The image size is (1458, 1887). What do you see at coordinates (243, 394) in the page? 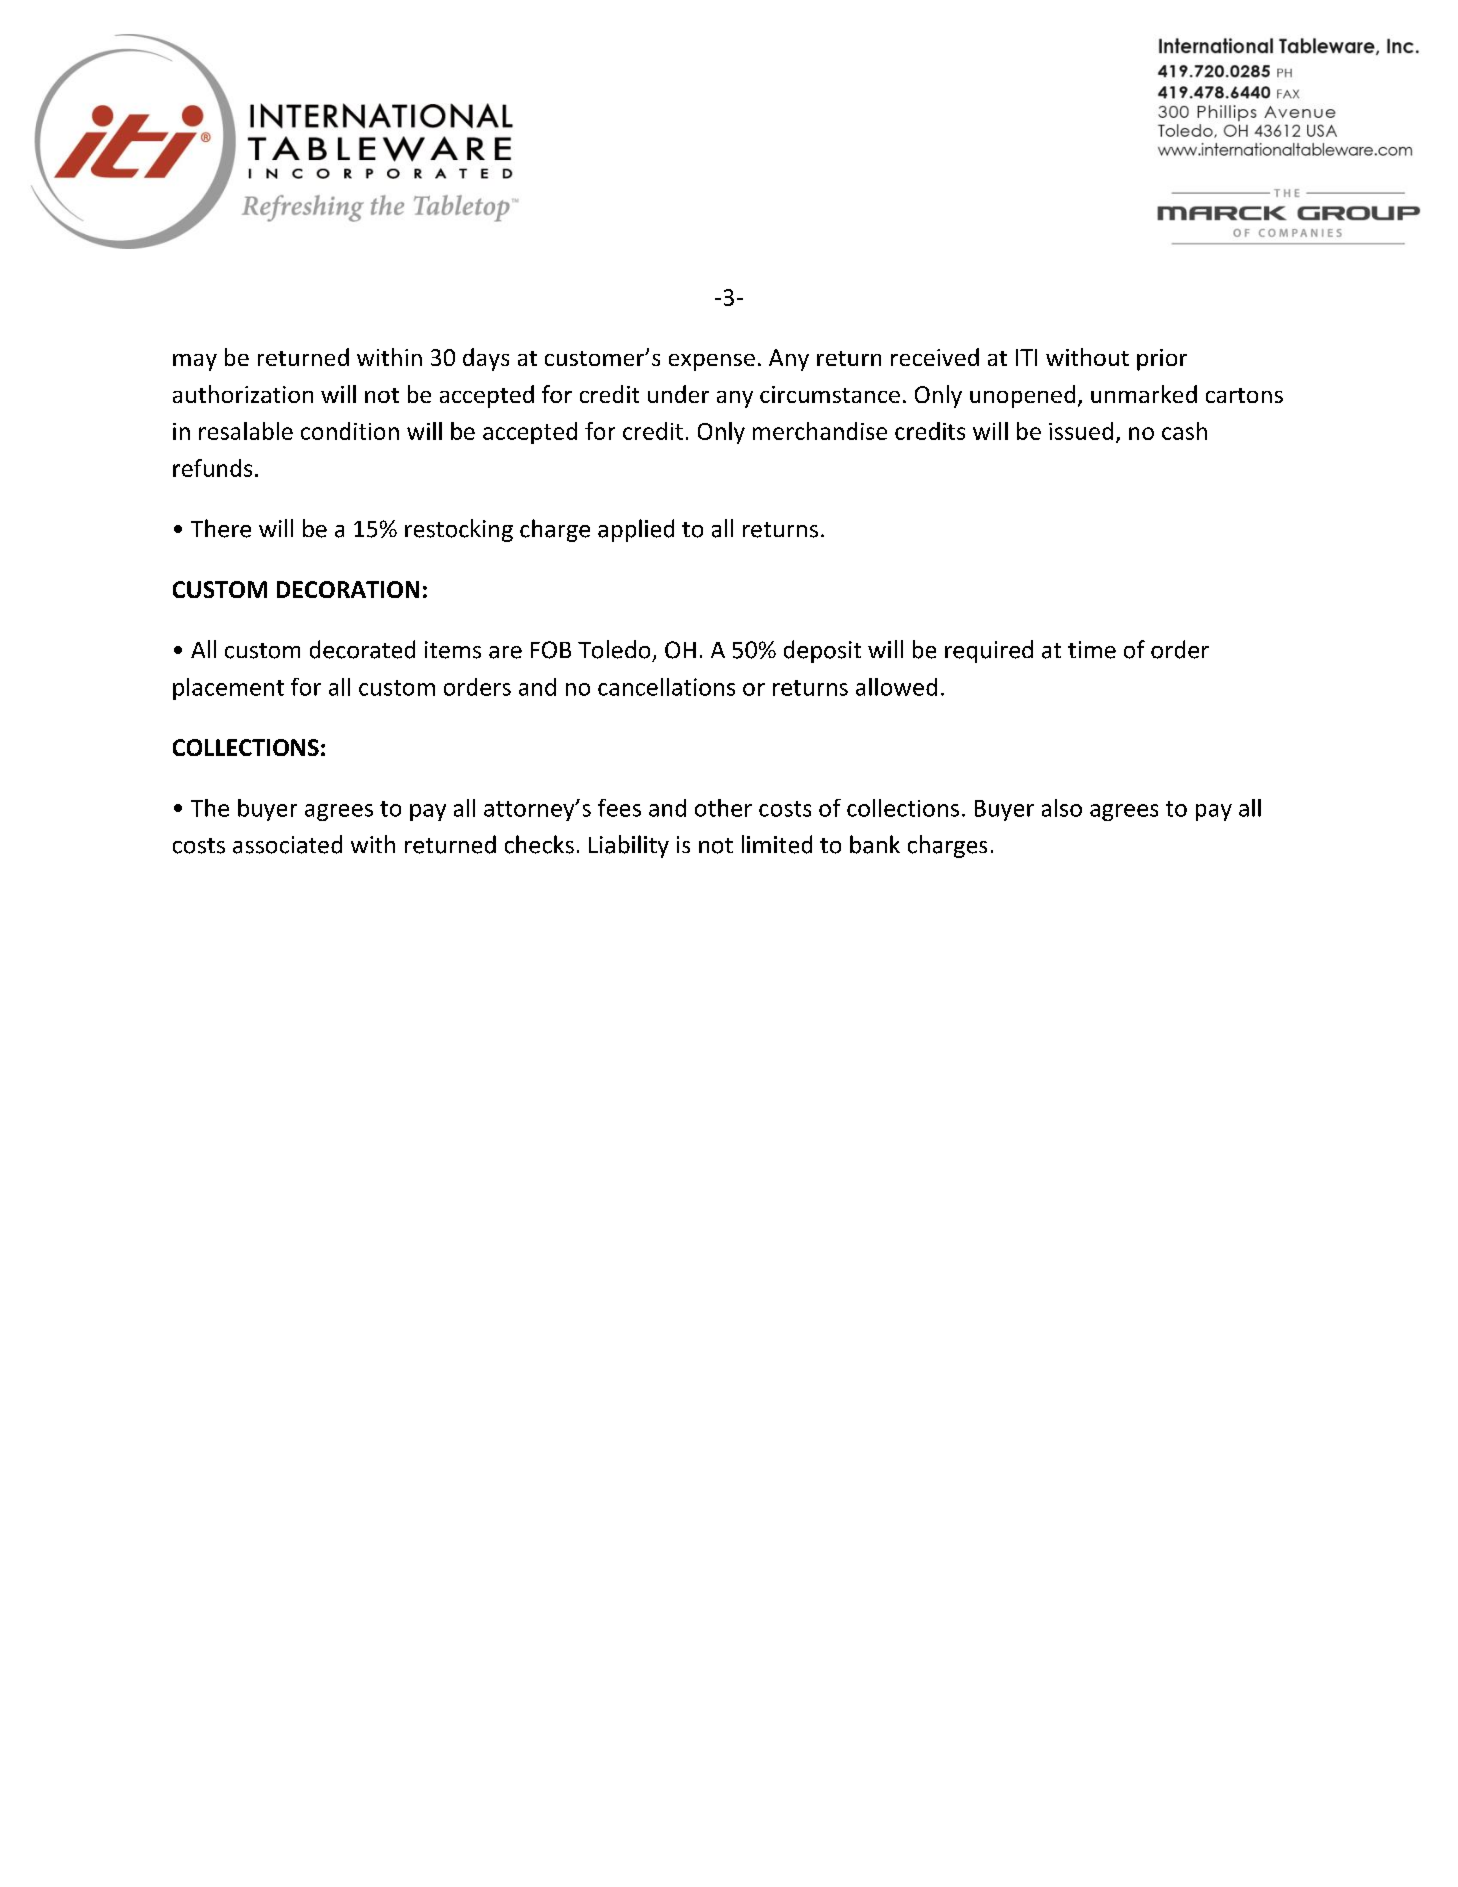
I see `authorization` at bounding box center [243, 394].
